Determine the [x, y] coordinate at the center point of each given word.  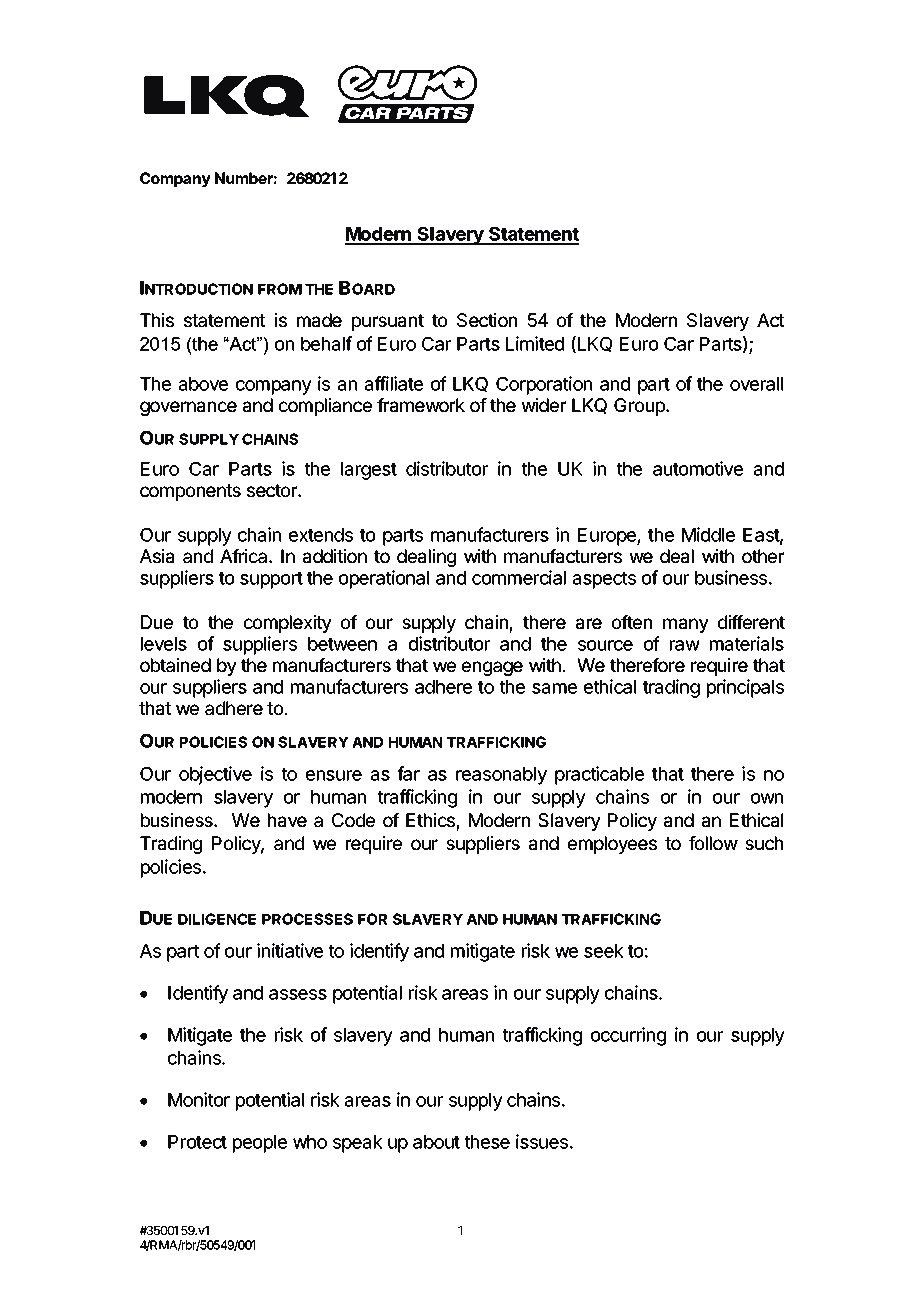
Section [487, 320]
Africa [245, 556]
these [487, 1142]
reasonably [501, 776]
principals [745, 688]
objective [215, 775]
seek [604, 951]
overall [756, 384]
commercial [519, 577]
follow [713, 843]
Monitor [199, 1099]
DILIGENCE [217, 919]
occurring [628, 1036]
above [203, 384]
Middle [708, 534]
